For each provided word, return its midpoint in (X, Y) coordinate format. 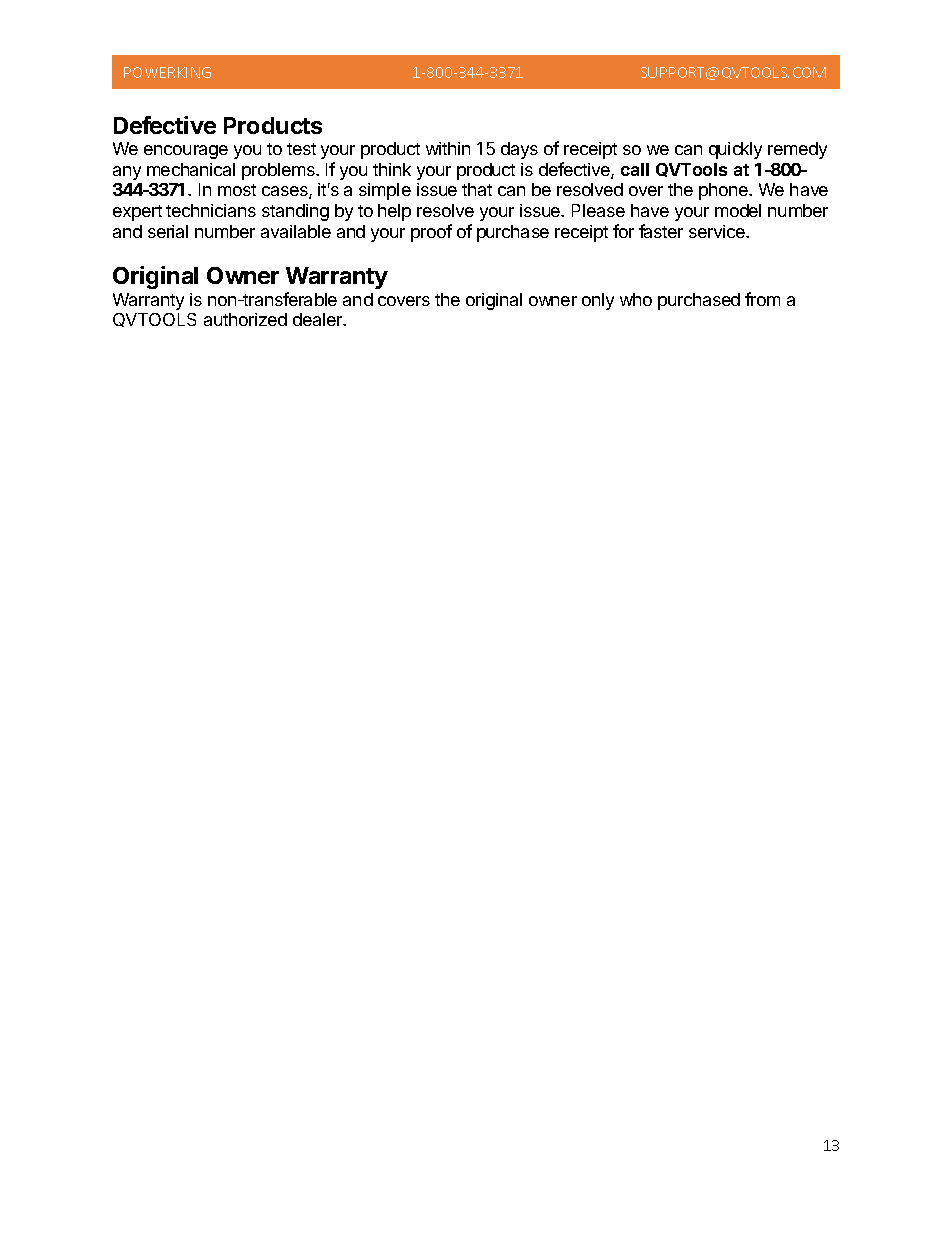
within (448, 148)
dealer (319, 319)
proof (431, 233)
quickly (735, 150)
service (718, 231)
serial (168, 231)
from (762, 299)
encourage (186, 152)
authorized (245, 319)
